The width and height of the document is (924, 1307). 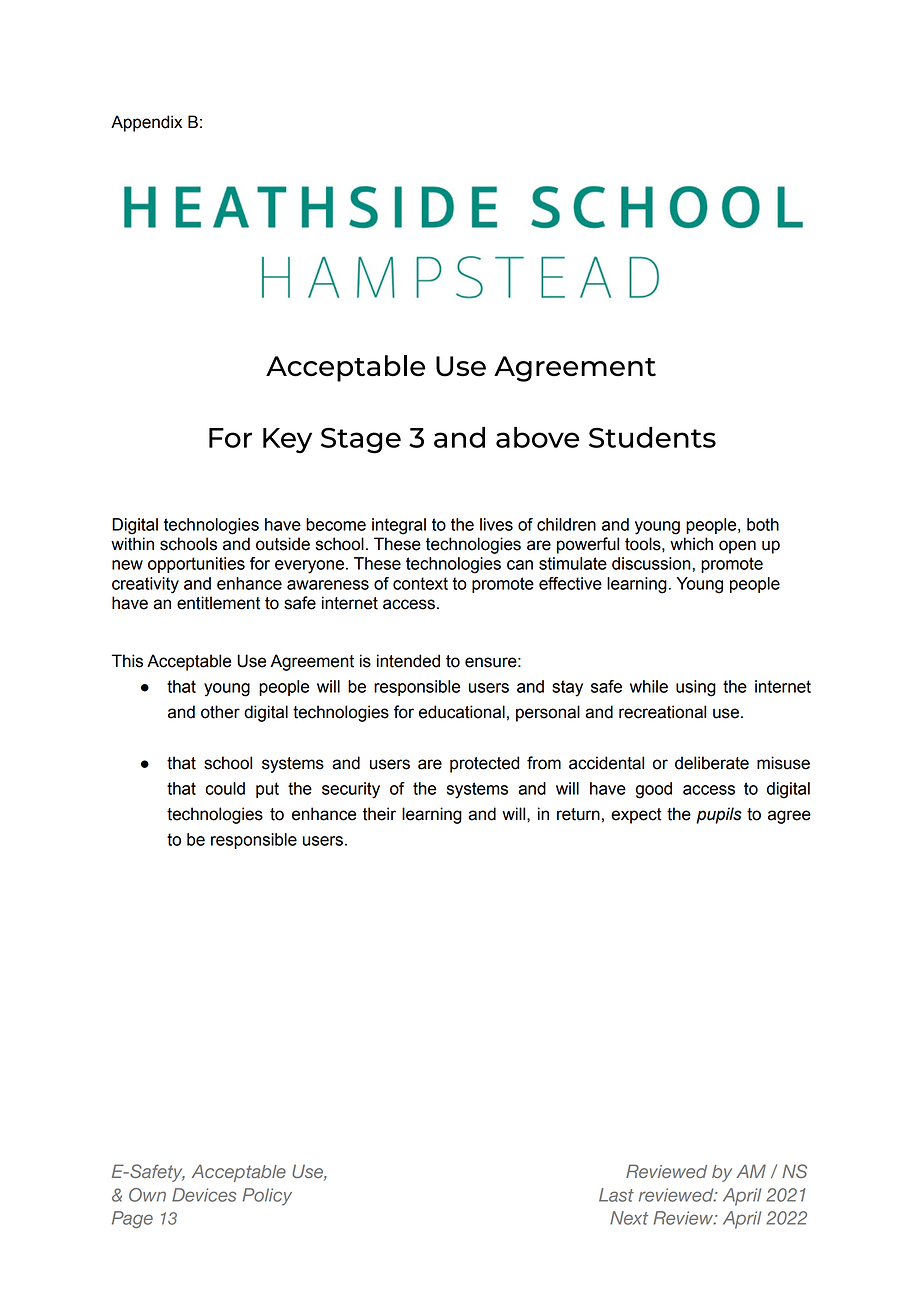 I want to click on could, so click(x=225, y=788).
